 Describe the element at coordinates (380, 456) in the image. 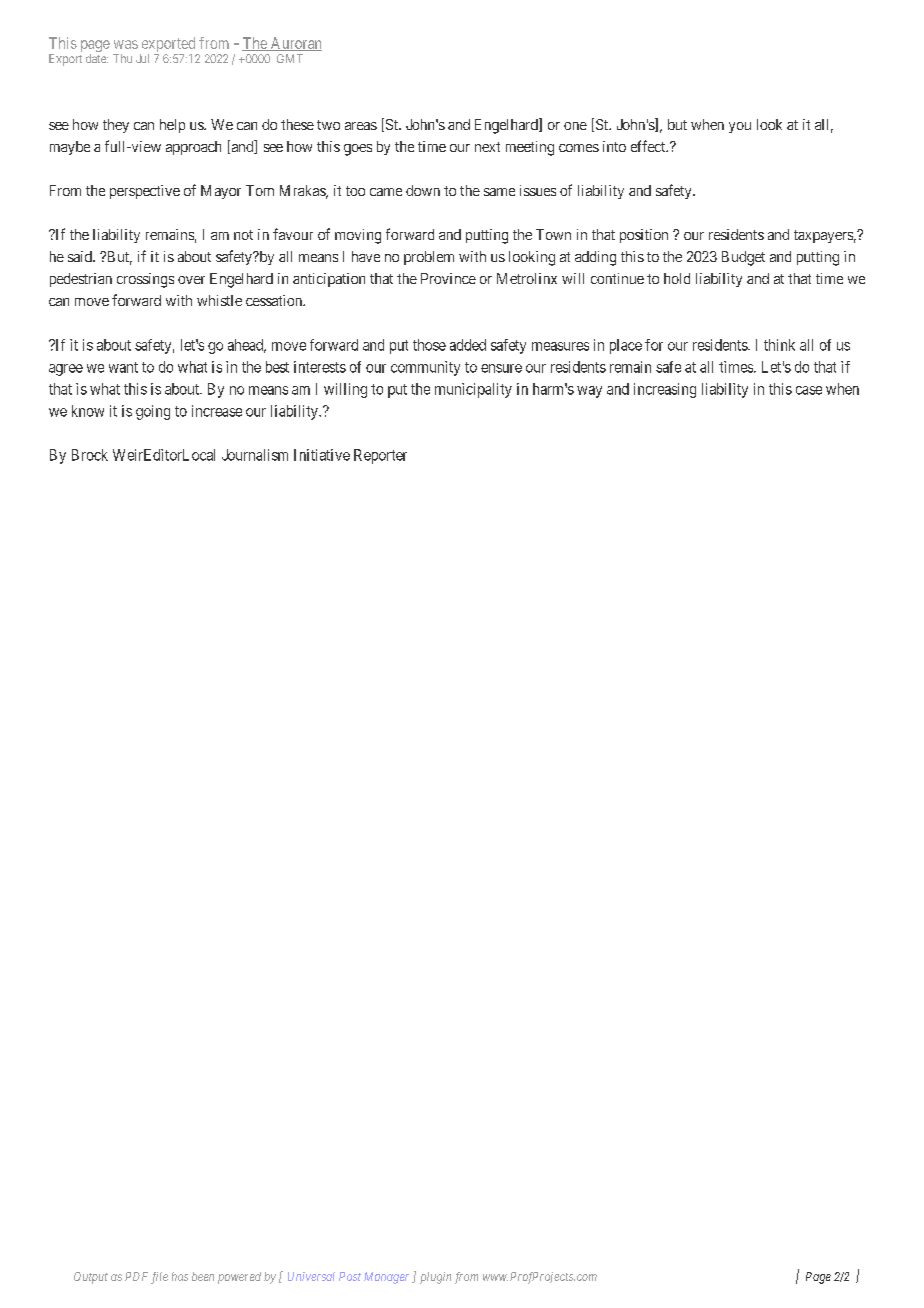

I see `Reporter` at that location.
